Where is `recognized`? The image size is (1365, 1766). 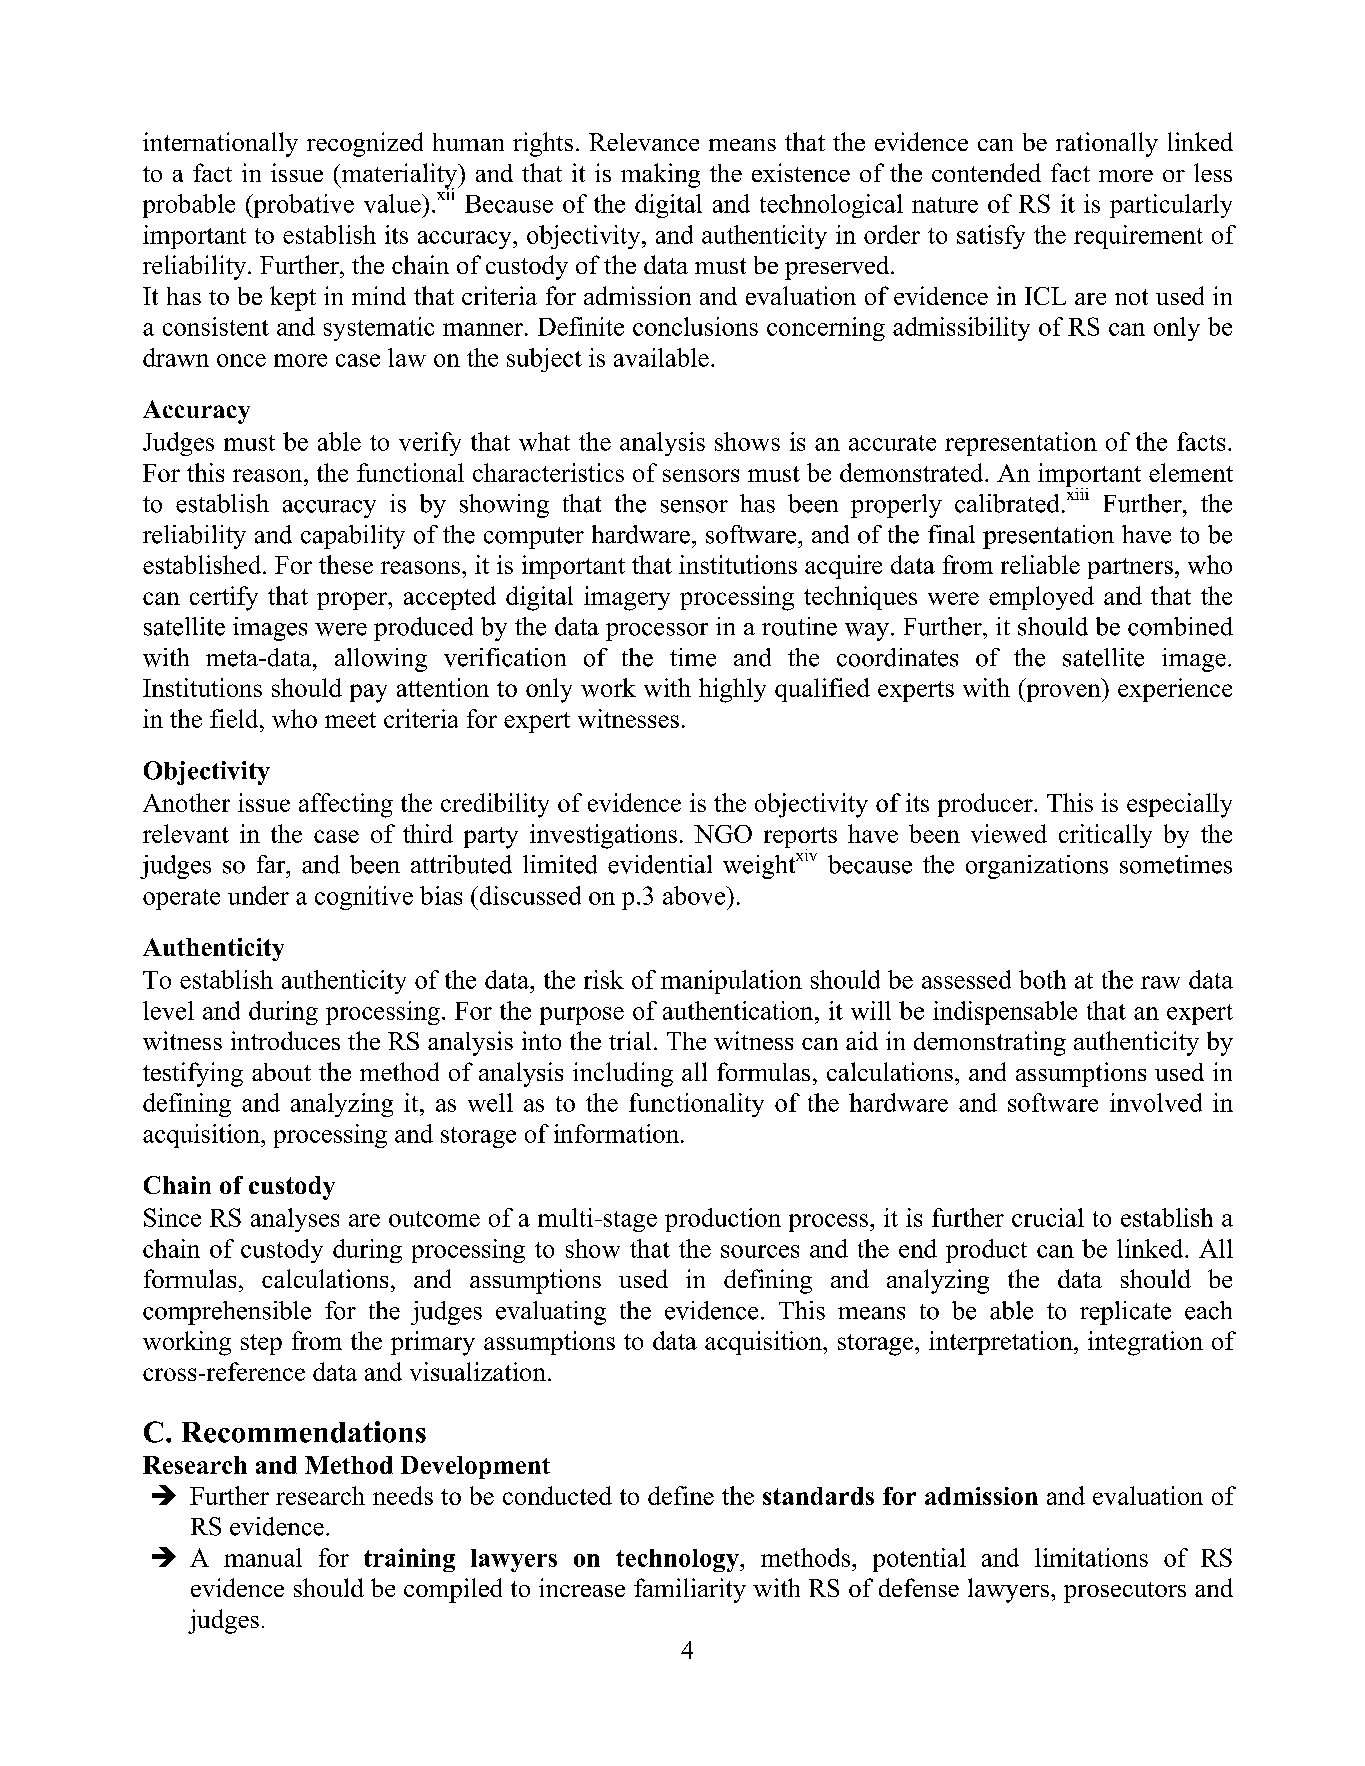
recognized is located at coordinates (365, 144).
